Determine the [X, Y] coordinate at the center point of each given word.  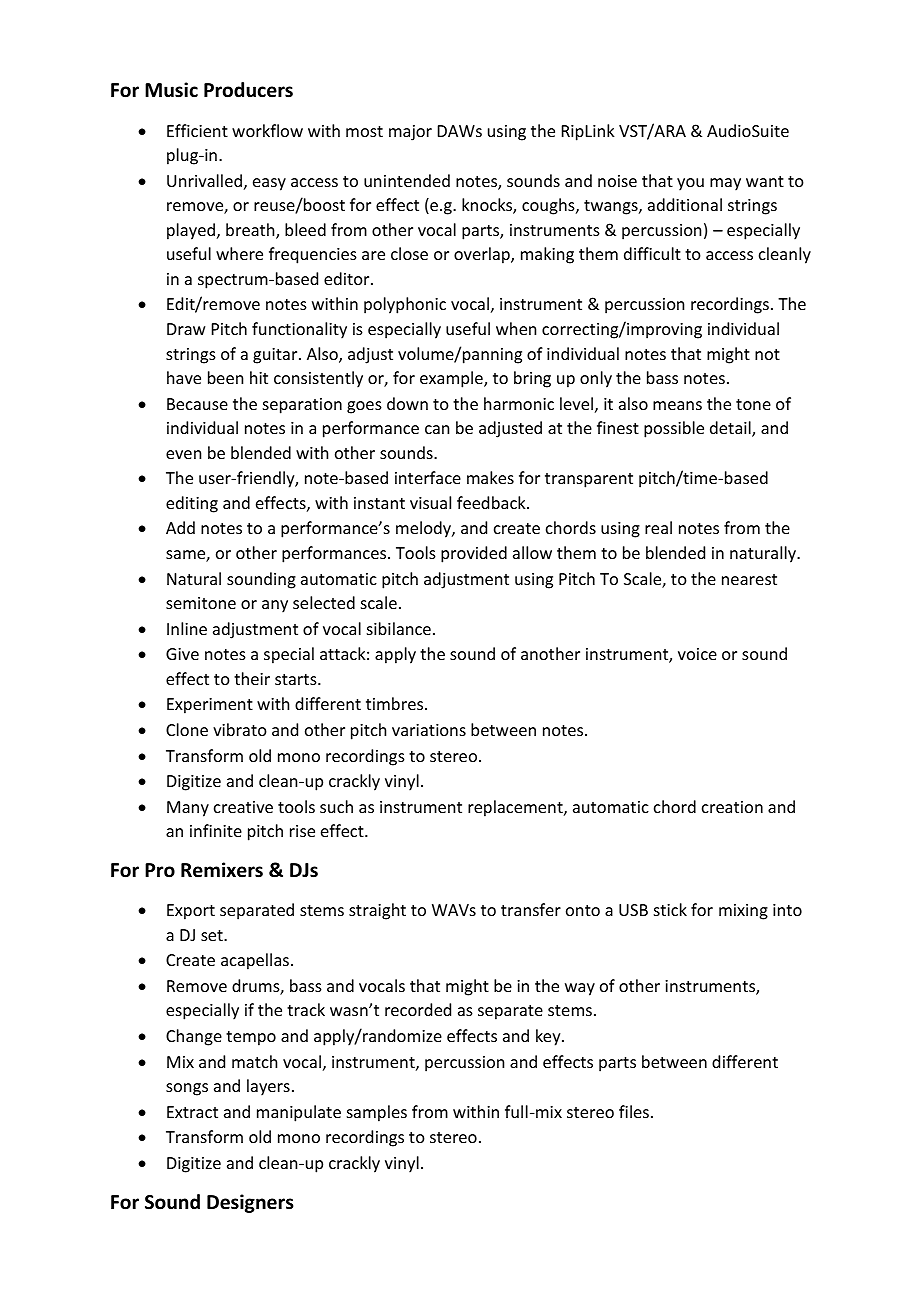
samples [377, 1113]
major [410, 133]
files [634, 1111]
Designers [250, 1203]
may [725, 184]
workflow [267, 130]
